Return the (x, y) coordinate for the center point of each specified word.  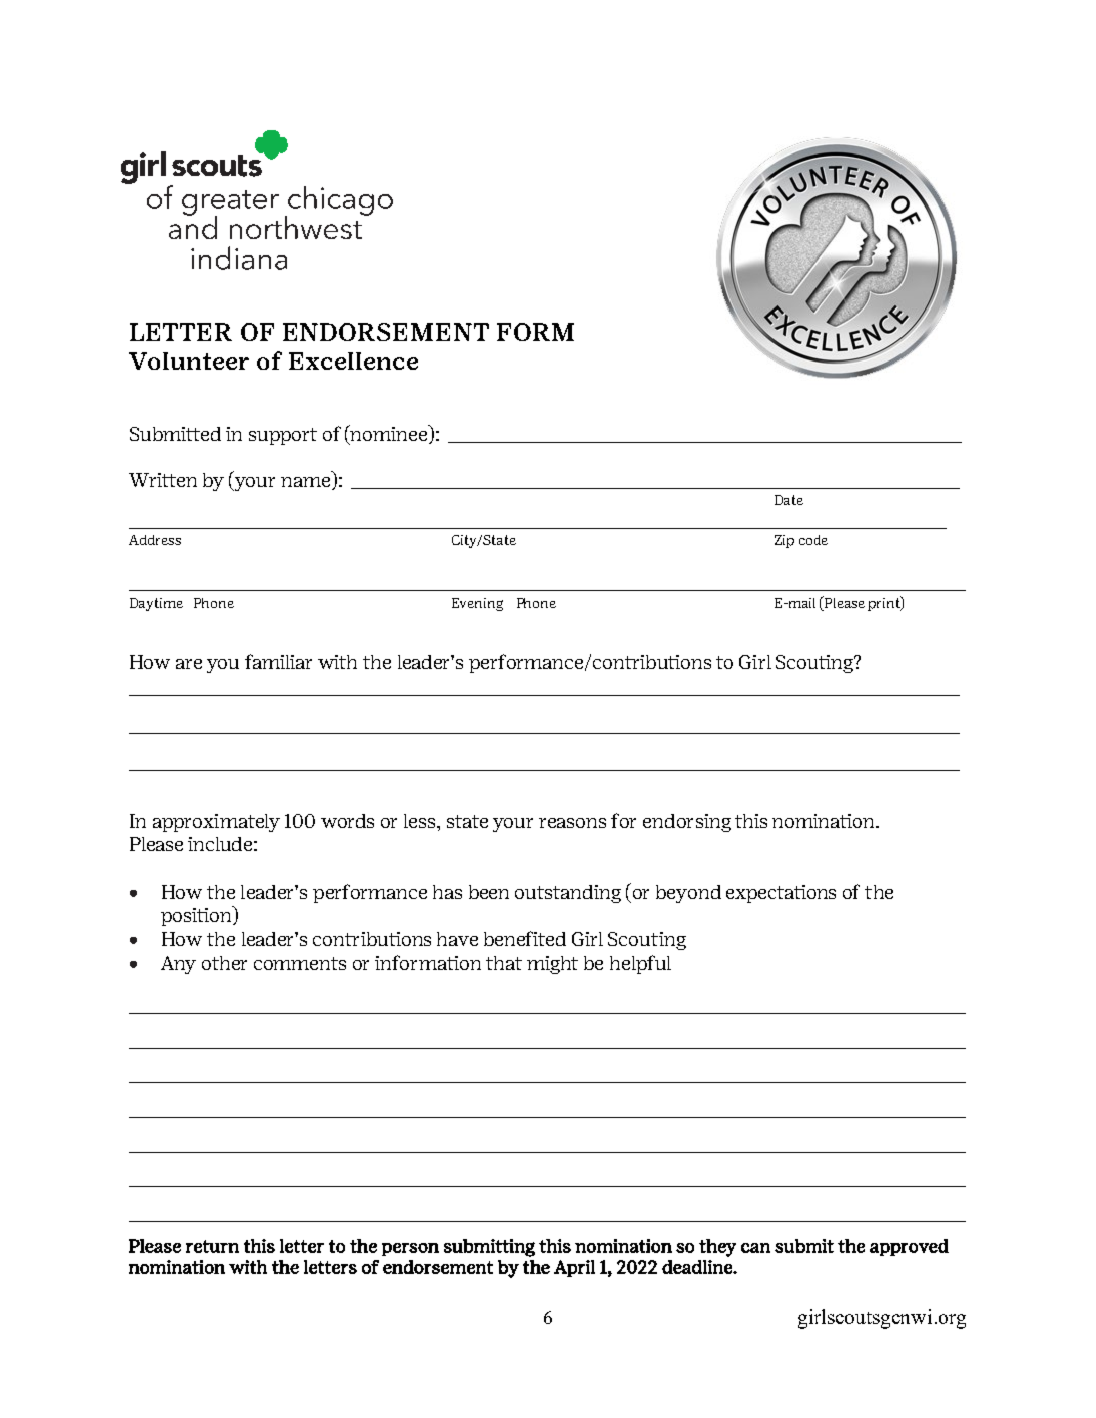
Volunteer (189, 361)
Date (789, 500)
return (212, 1246)
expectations (781, 894)
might (552, 965)
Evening (477, 604)
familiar (278, 661)
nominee (389, 433)
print (885, 603)
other (224, 963)
